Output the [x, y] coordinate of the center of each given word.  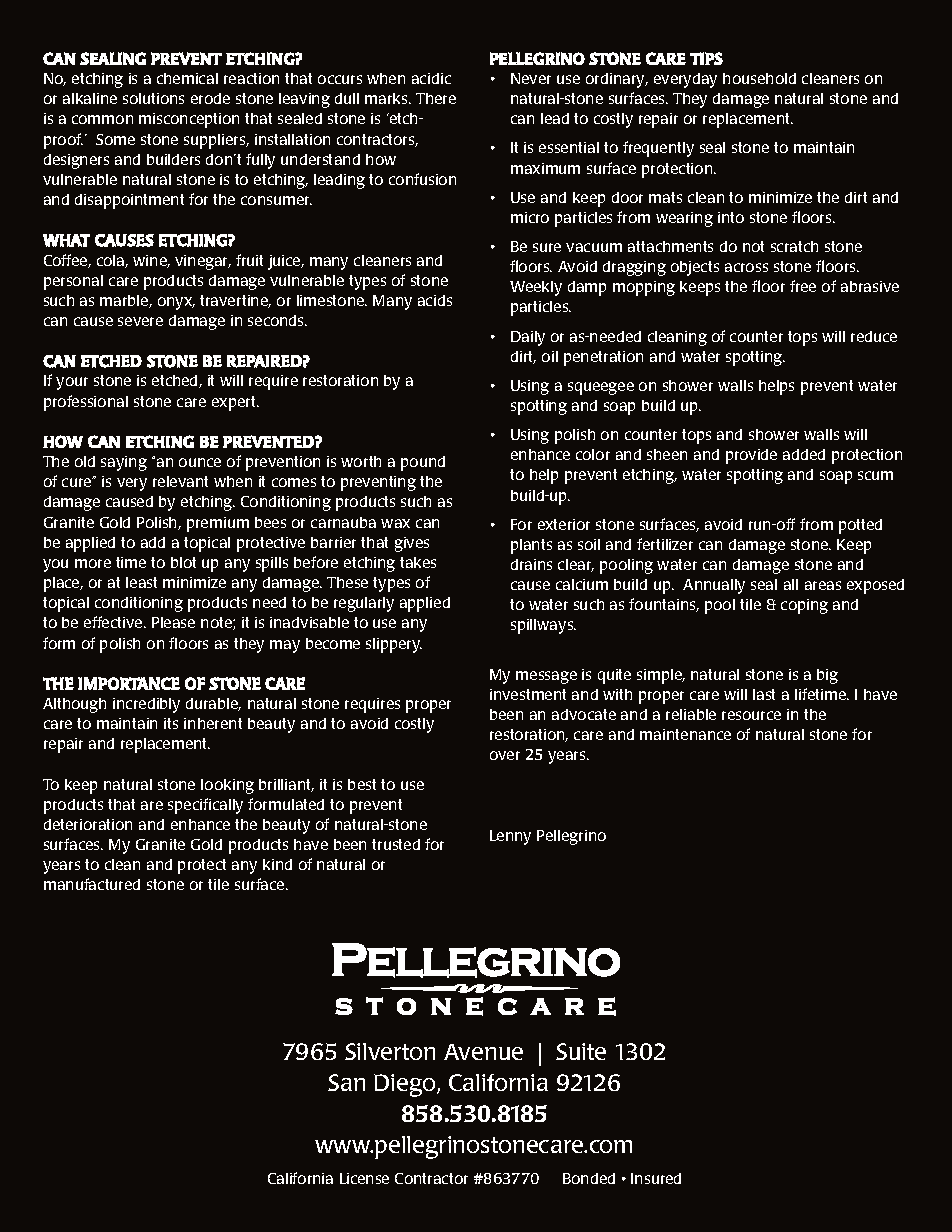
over [505, 755]
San [346, 1082]
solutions [153, 98]
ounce [200, 462]
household [759, 78]
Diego [406, 1085]
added [804, 454]
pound [423, 463]
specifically [205, 806]
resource [751, 715]
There [436, 98]
